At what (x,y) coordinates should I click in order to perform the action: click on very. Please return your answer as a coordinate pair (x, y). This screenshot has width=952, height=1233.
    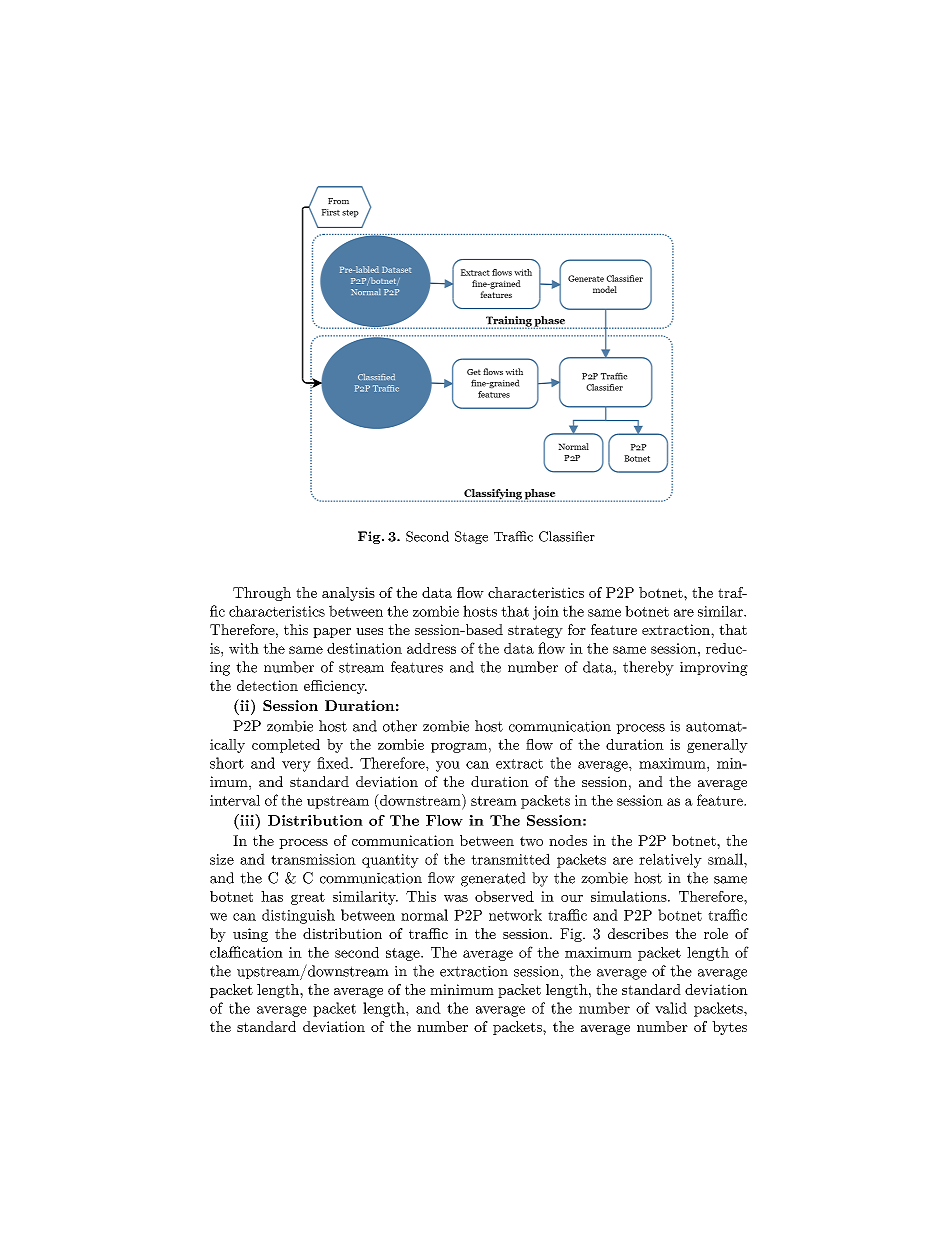
    Looking at the image, I should click on (296, 766).
